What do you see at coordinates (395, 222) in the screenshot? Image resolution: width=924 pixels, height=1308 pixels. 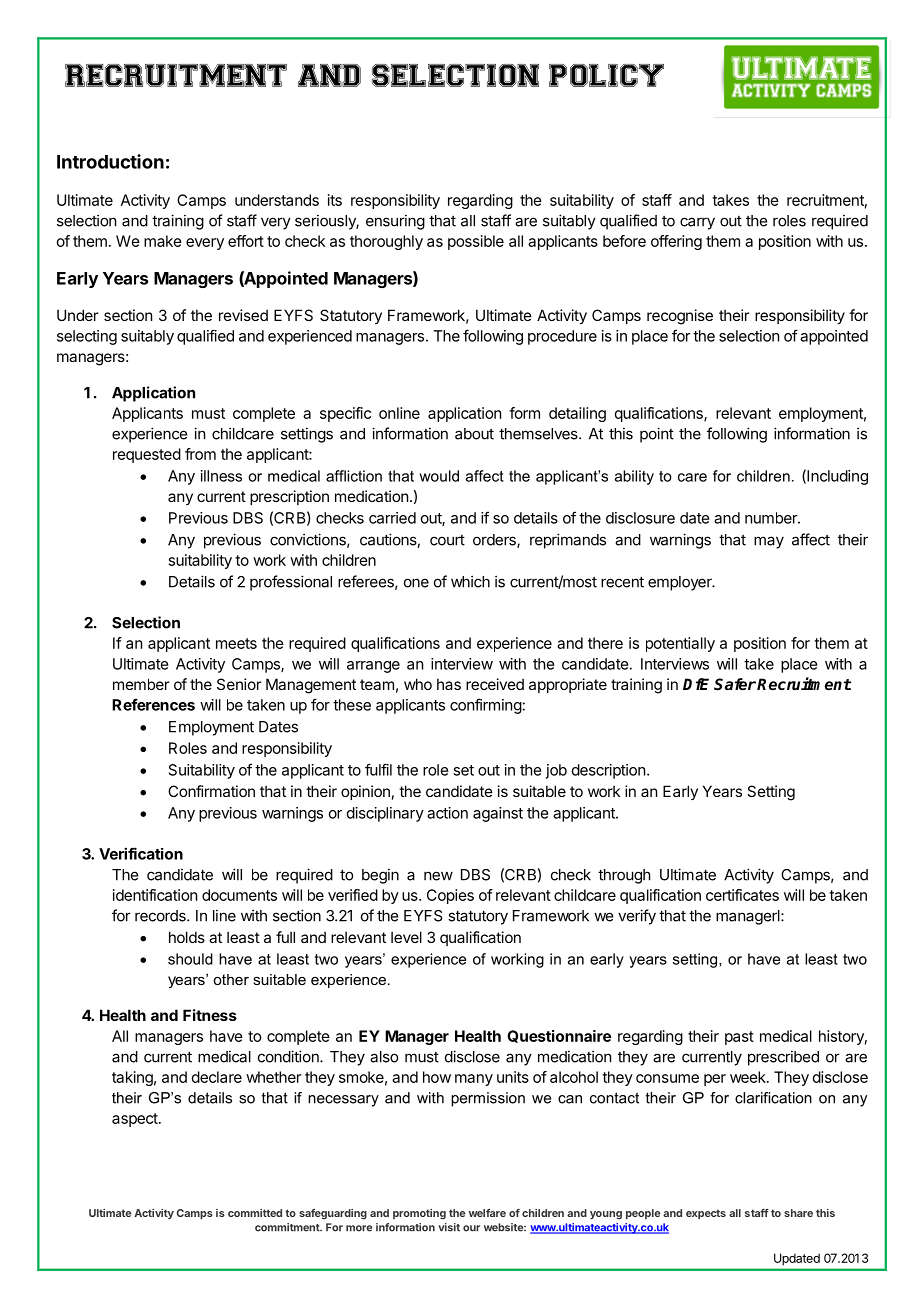 I see `ensuring` at bounding box center [395, 222].
